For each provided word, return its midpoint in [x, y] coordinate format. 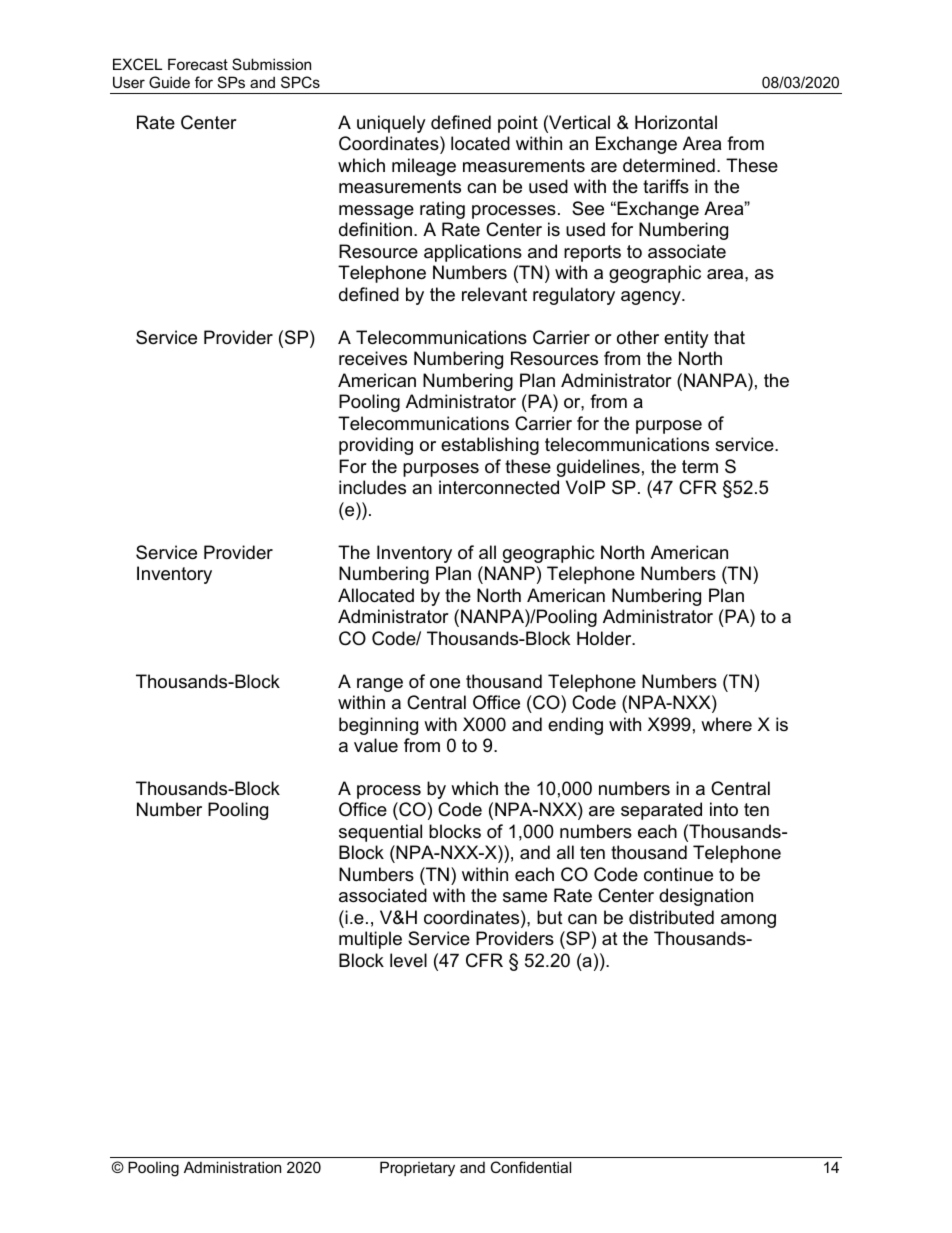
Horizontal [676, 122]
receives [373, 358]
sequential [380, 833]
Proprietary [417, 1169]
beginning [378, 726]
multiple [370, 940]
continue [678, 874]
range [380, 685]
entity [686, 339]
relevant [494, 294]
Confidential [531, 1167]
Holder [605, 638]
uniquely [391, 124]
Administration [232, 1167]
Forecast [198, 64]
